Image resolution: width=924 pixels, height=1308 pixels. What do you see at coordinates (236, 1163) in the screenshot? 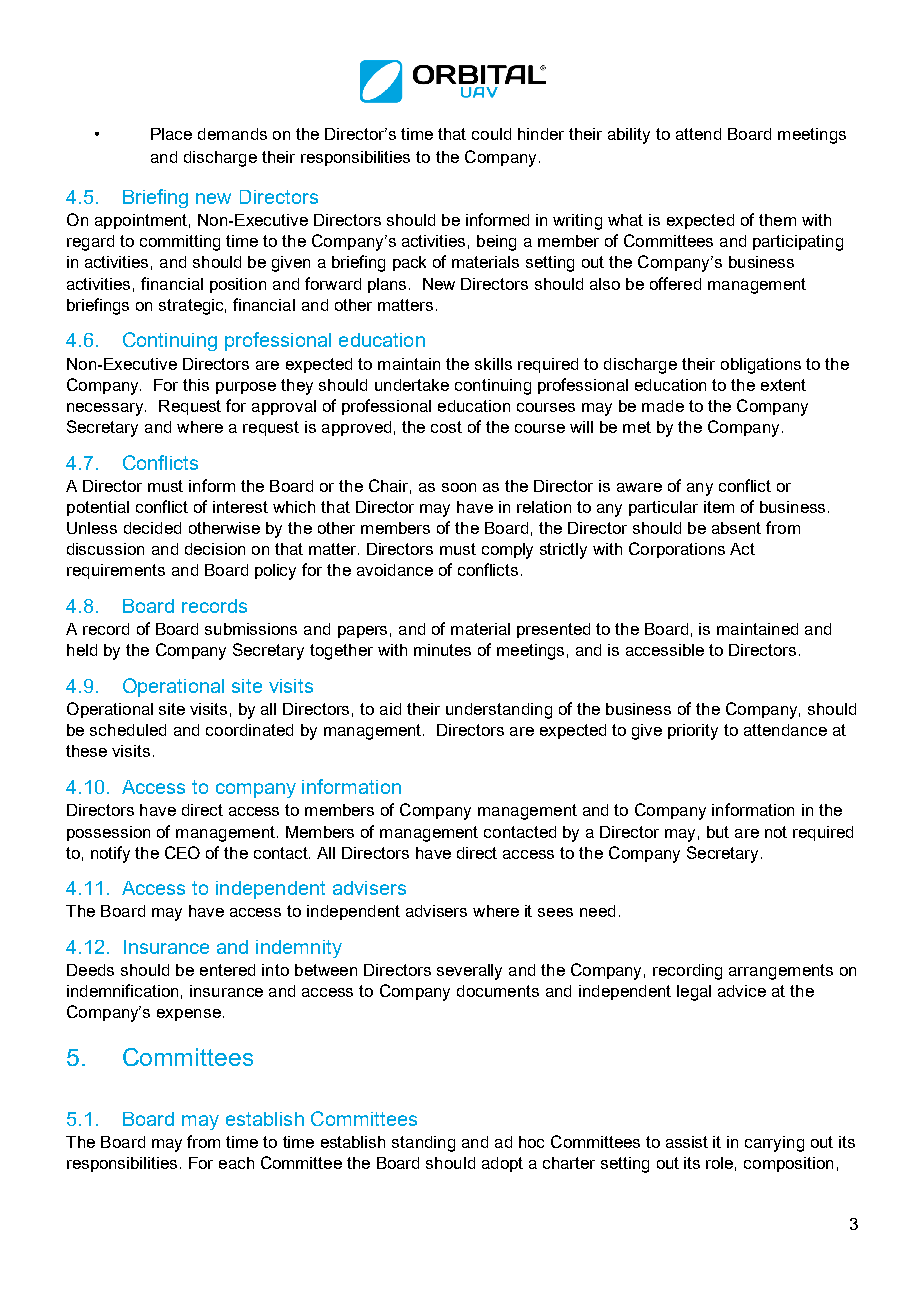
I see `each` at bounding box center [236, 1163].
